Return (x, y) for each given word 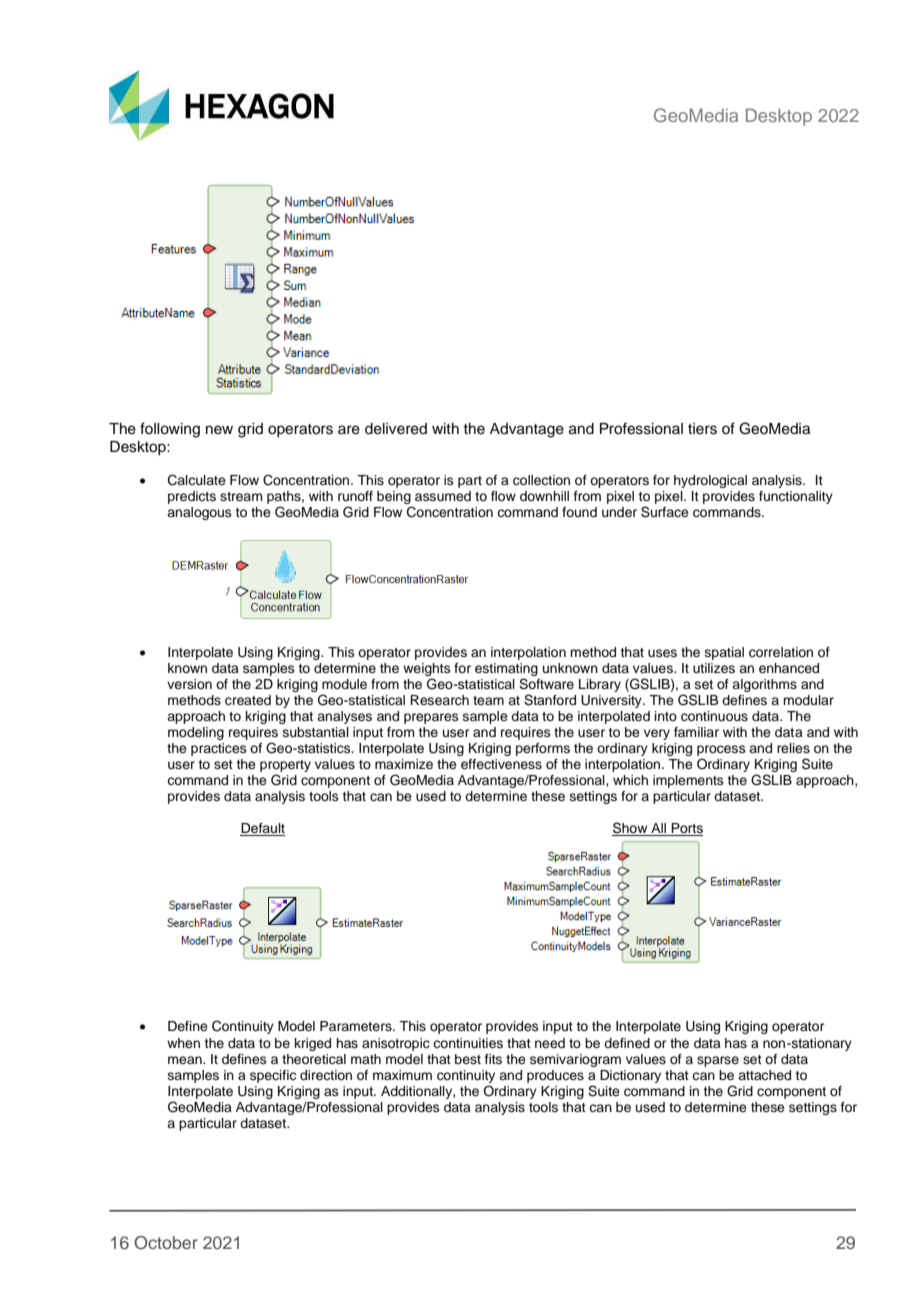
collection (541, 480)
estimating (506, 669)
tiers (702, 429)
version (189, 684)
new (219, 430)
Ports (686, 829)
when (183, 1043)
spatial (724, 653)
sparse (718, 1061)
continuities (468, 1043)
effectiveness (501, 764)
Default (262, 829)
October (166, 1243)
